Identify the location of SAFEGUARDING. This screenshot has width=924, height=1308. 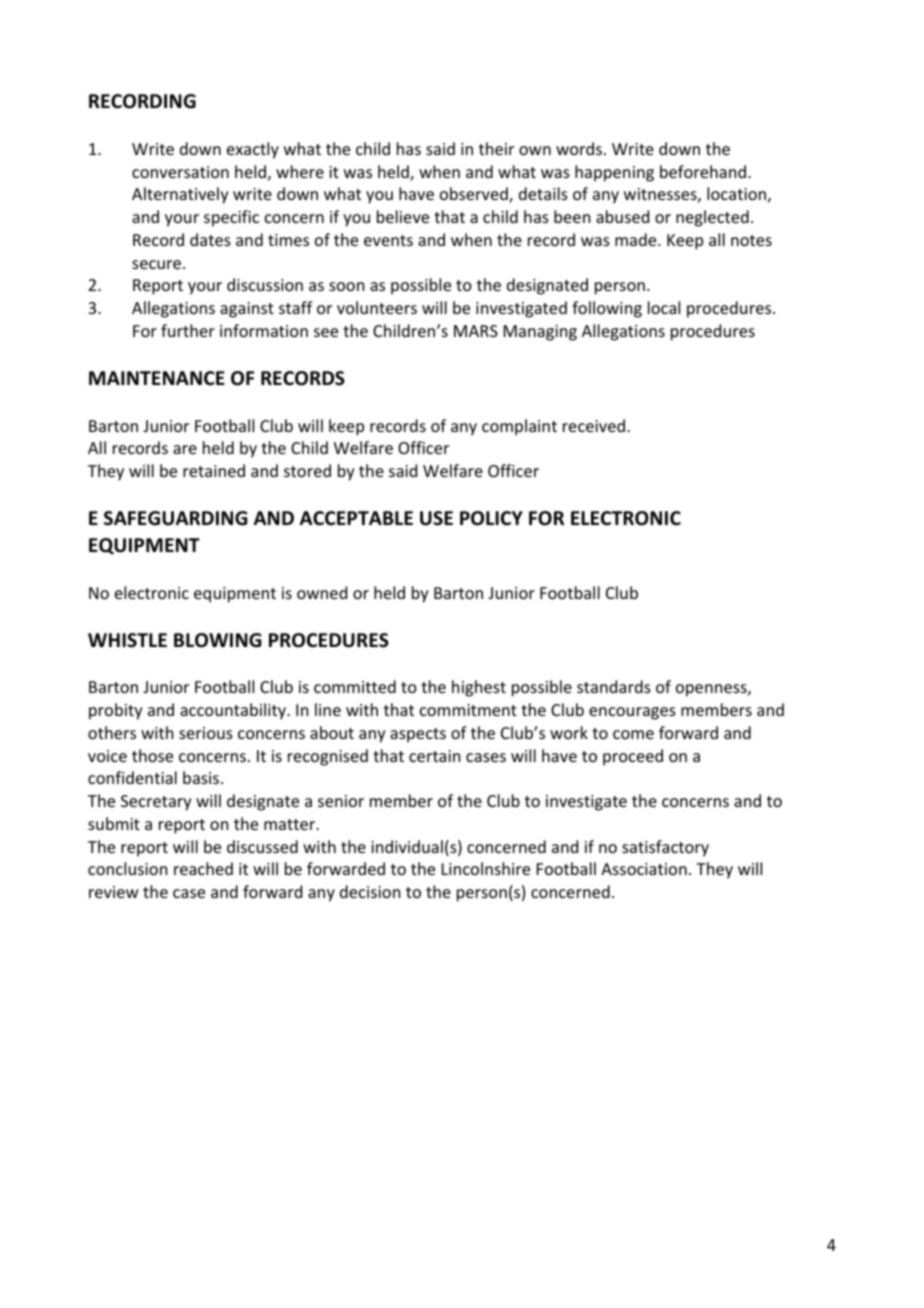
(175, 518).
